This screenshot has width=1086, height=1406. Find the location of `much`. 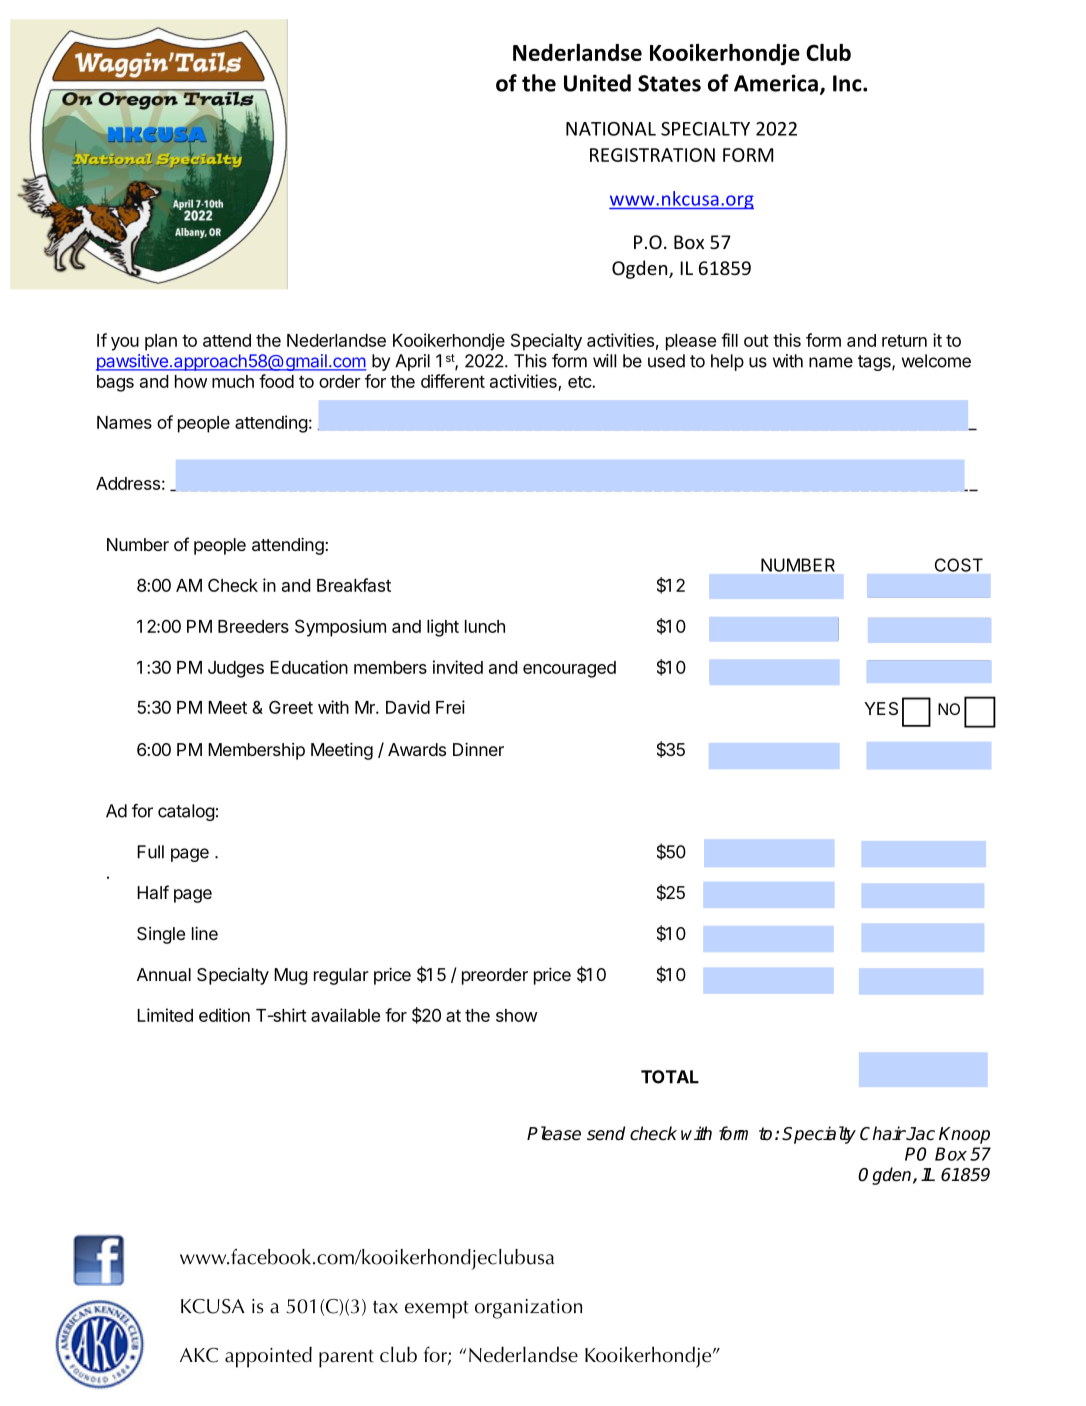

much is located at coordinates (233, 381).
